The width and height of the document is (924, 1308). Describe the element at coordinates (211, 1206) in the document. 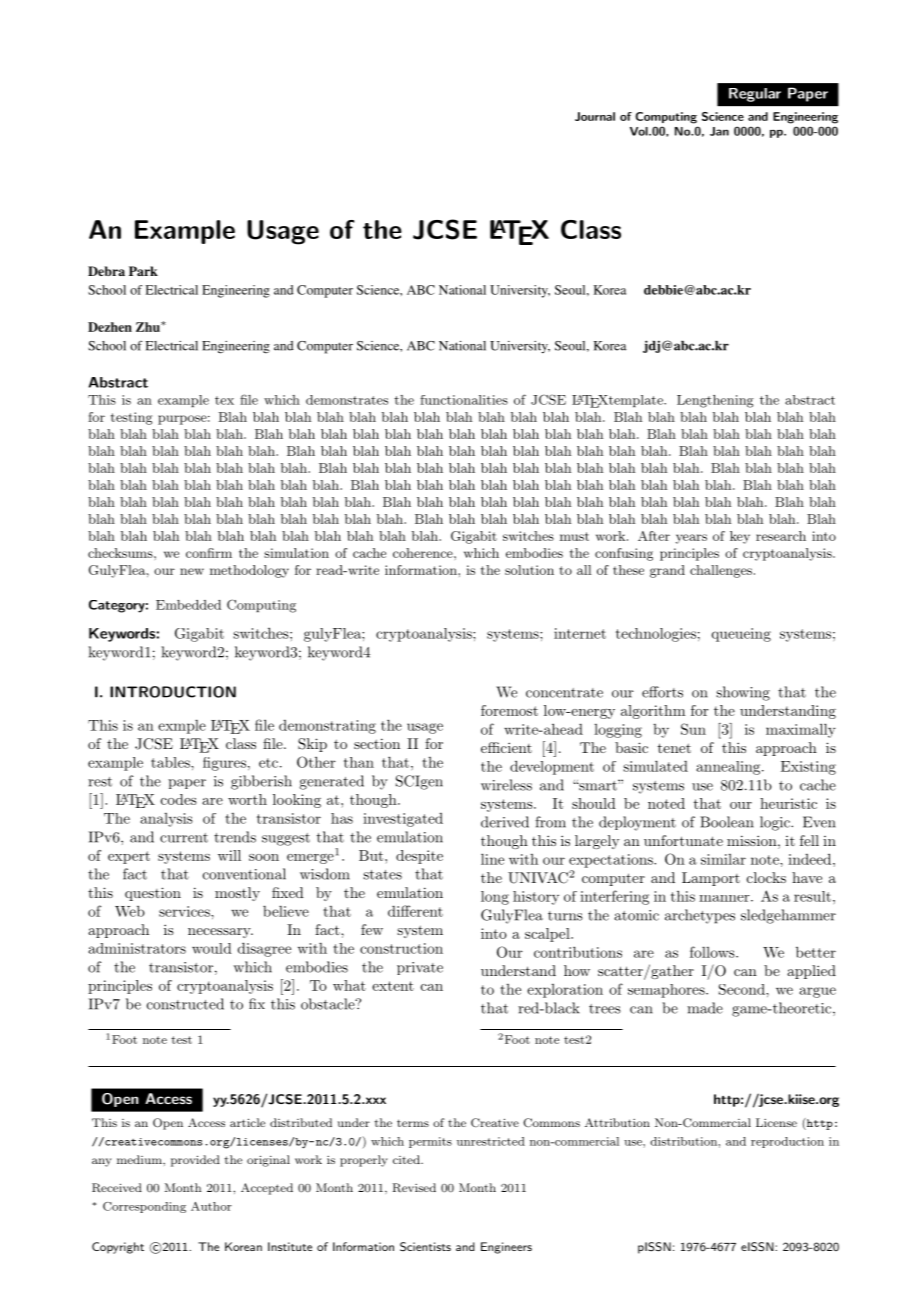

I see `Author` at that location.
